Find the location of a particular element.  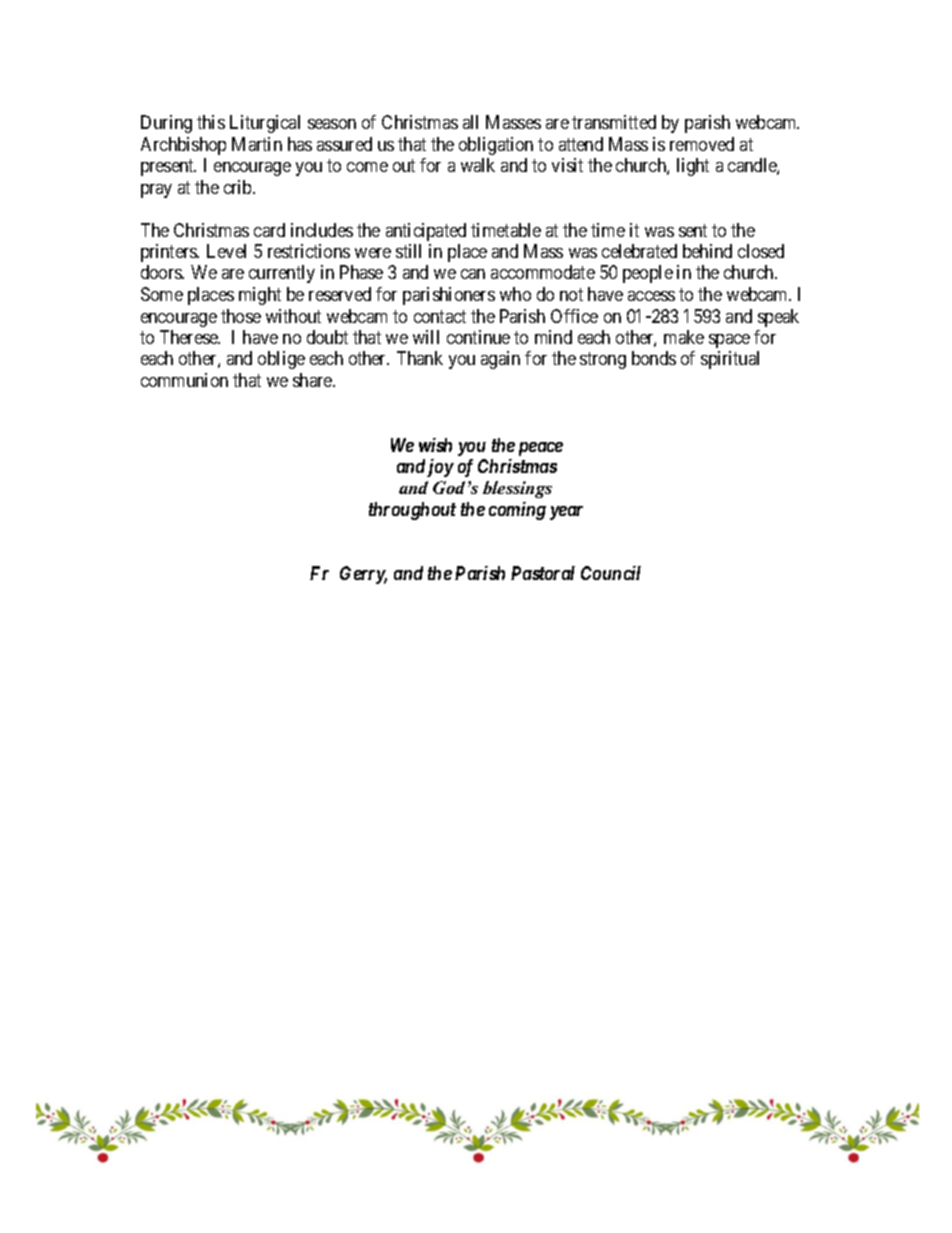

throughout is located at coordinates (412, 511).
